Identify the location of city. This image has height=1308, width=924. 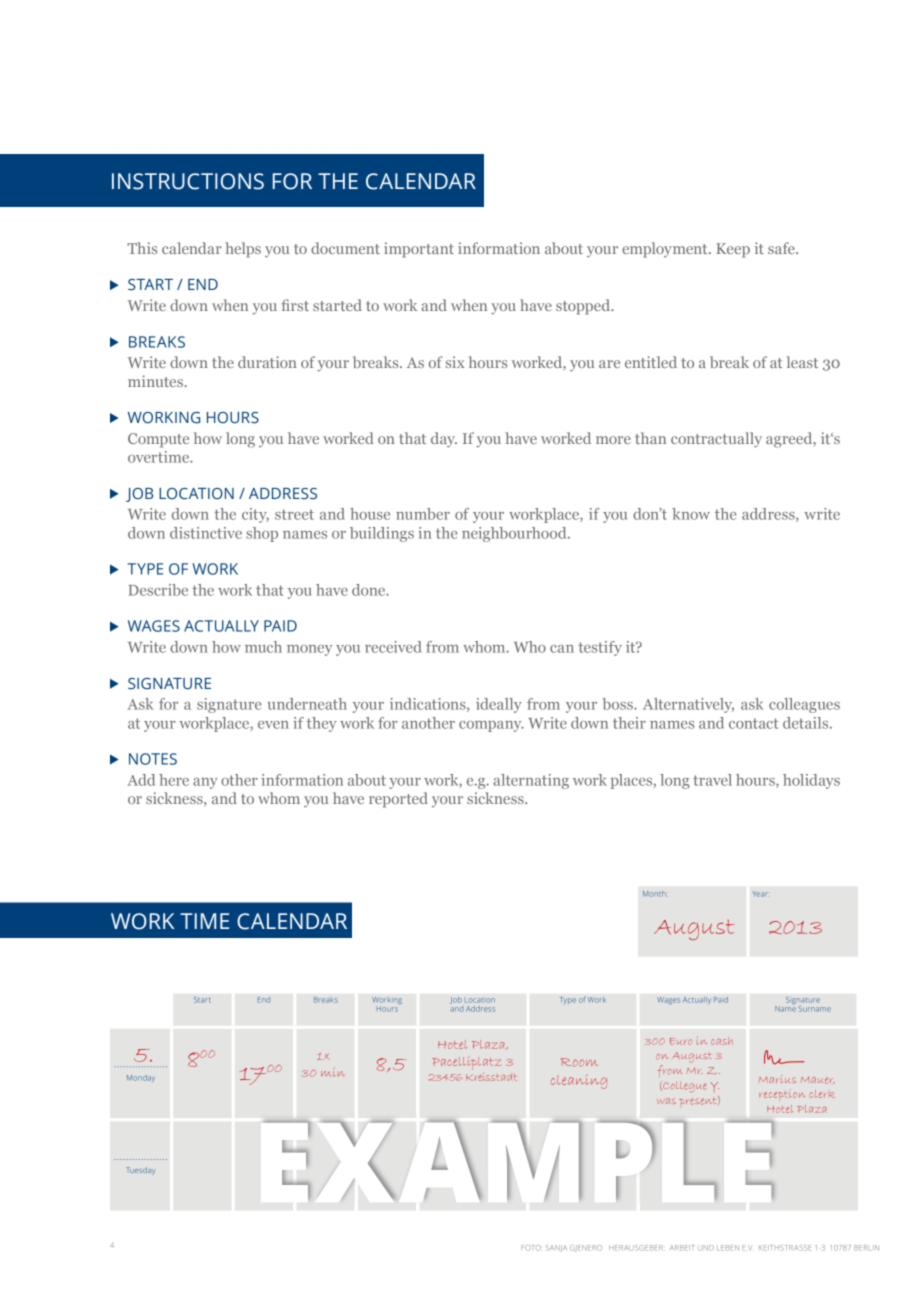
(255, 515).
